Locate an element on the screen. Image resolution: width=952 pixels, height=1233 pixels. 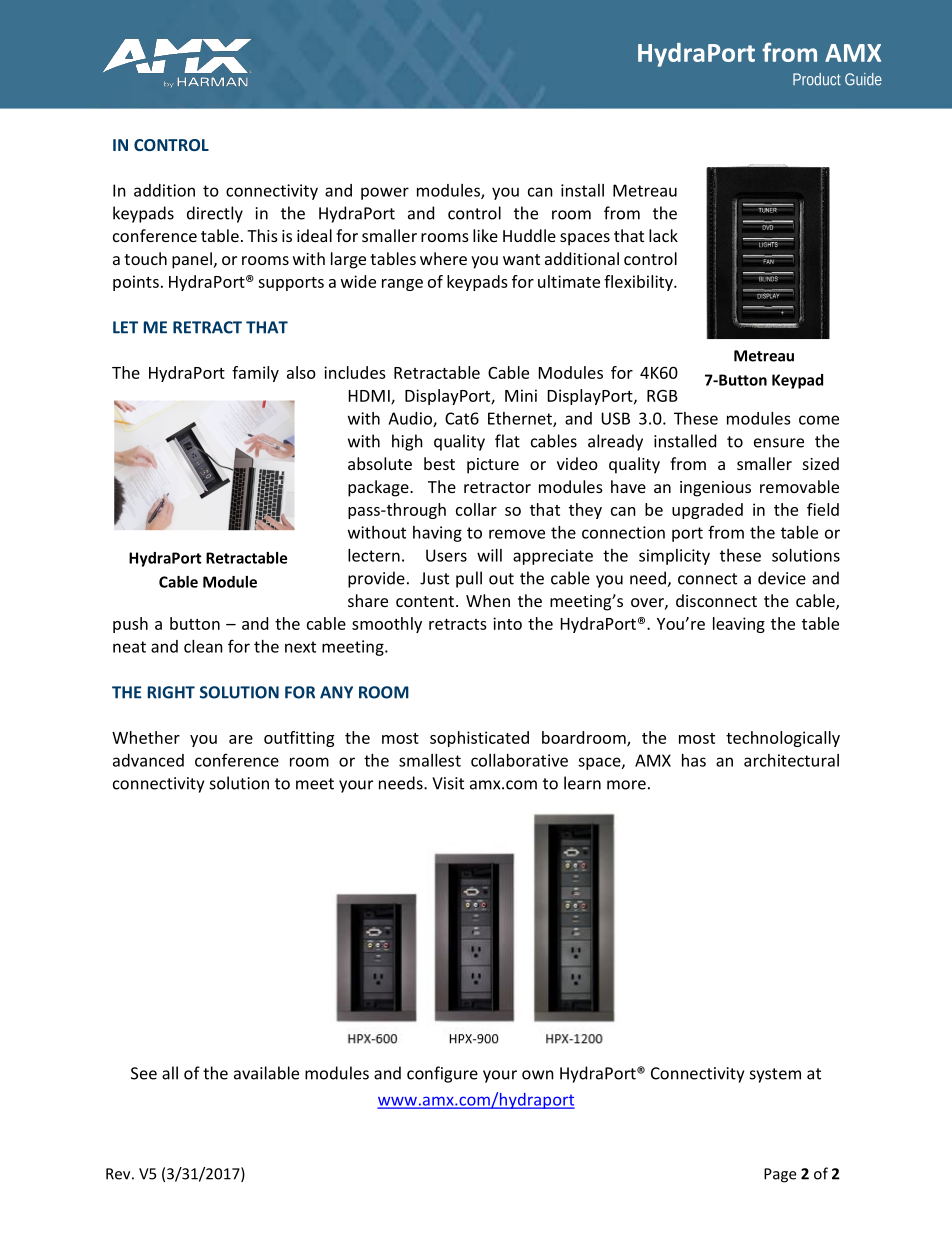
power is located at coordinates (385, 193).
